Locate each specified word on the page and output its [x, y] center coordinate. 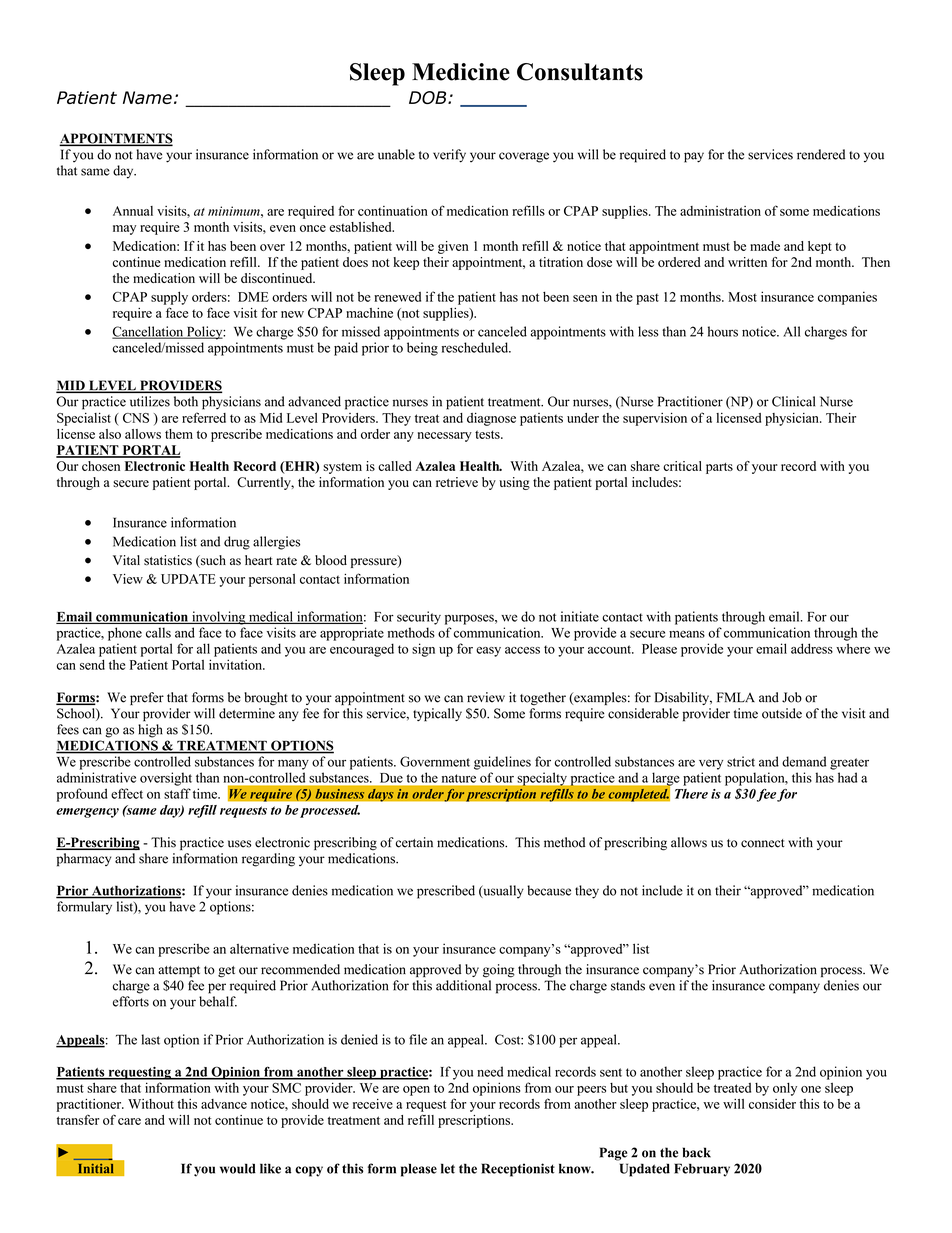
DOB [429, 97]
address [812, 648]
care [129, 1121]
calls [158, 632]
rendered [821, 154]
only [785, 1089]
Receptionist [518, 1170]
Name [147, 97]
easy [488, 652]
